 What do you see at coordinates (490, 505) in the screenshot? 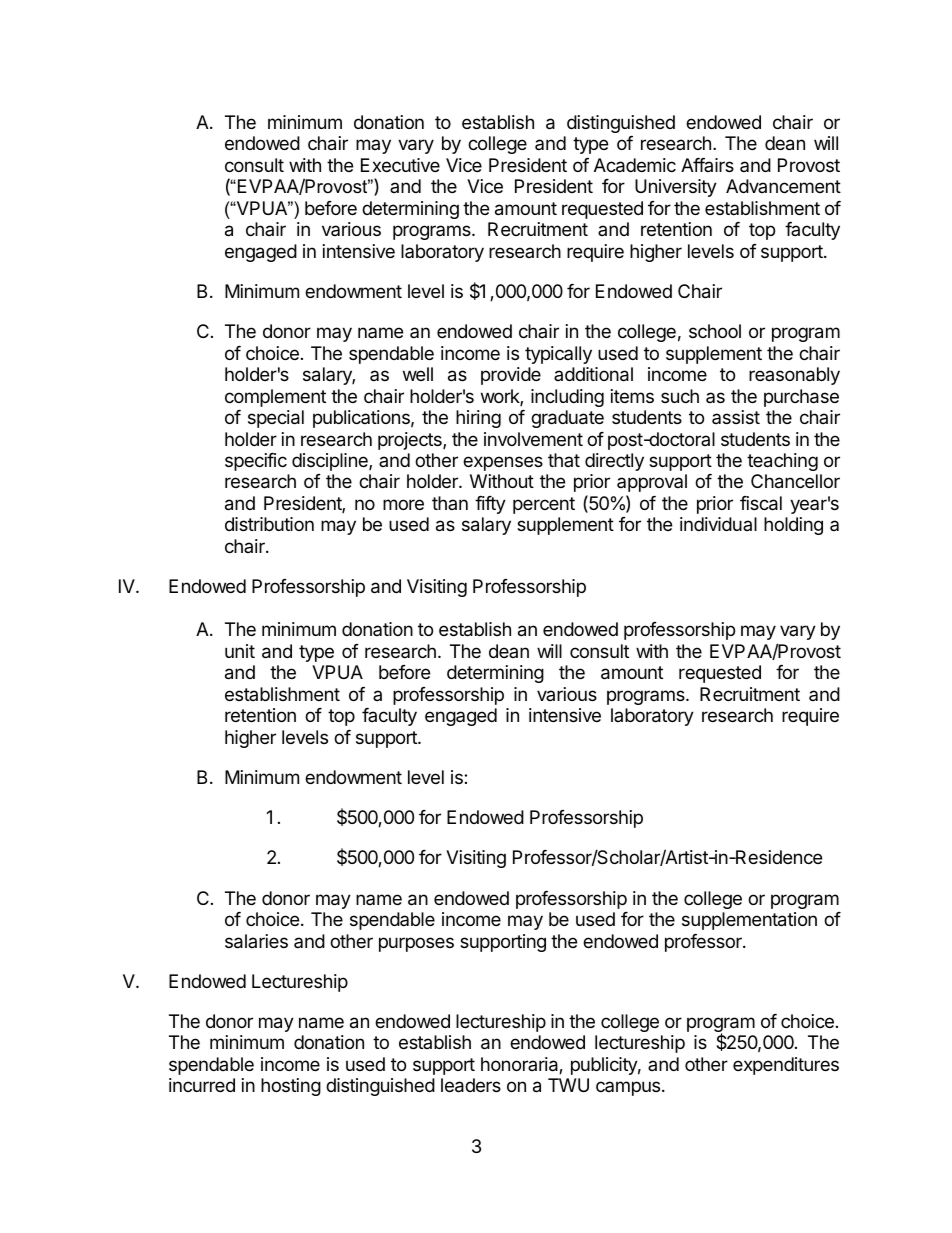
I see `fifty` at bounding box center [490, 505].
